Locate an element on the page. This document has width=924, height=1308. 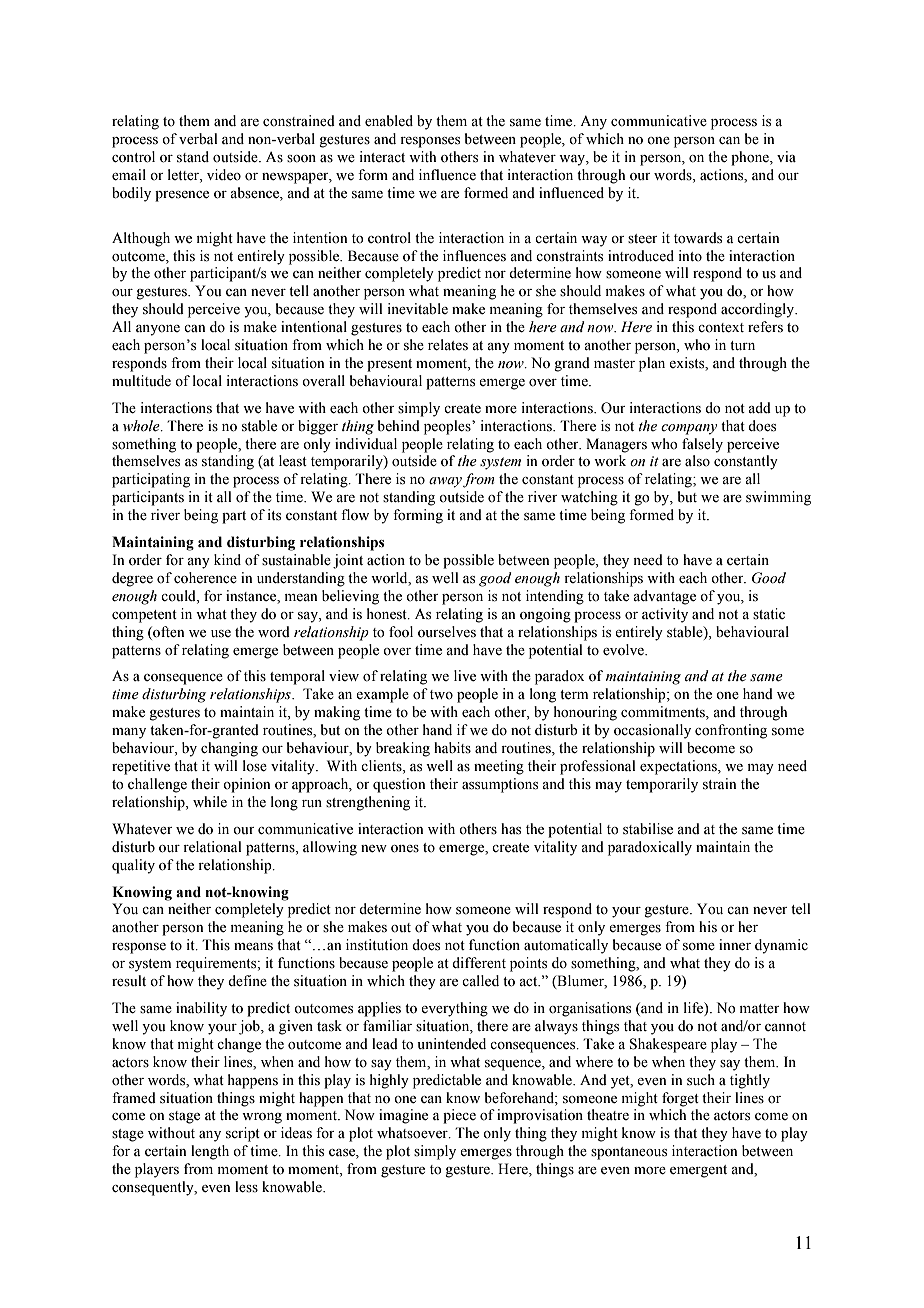
while is located at coordinates (210, 801).
